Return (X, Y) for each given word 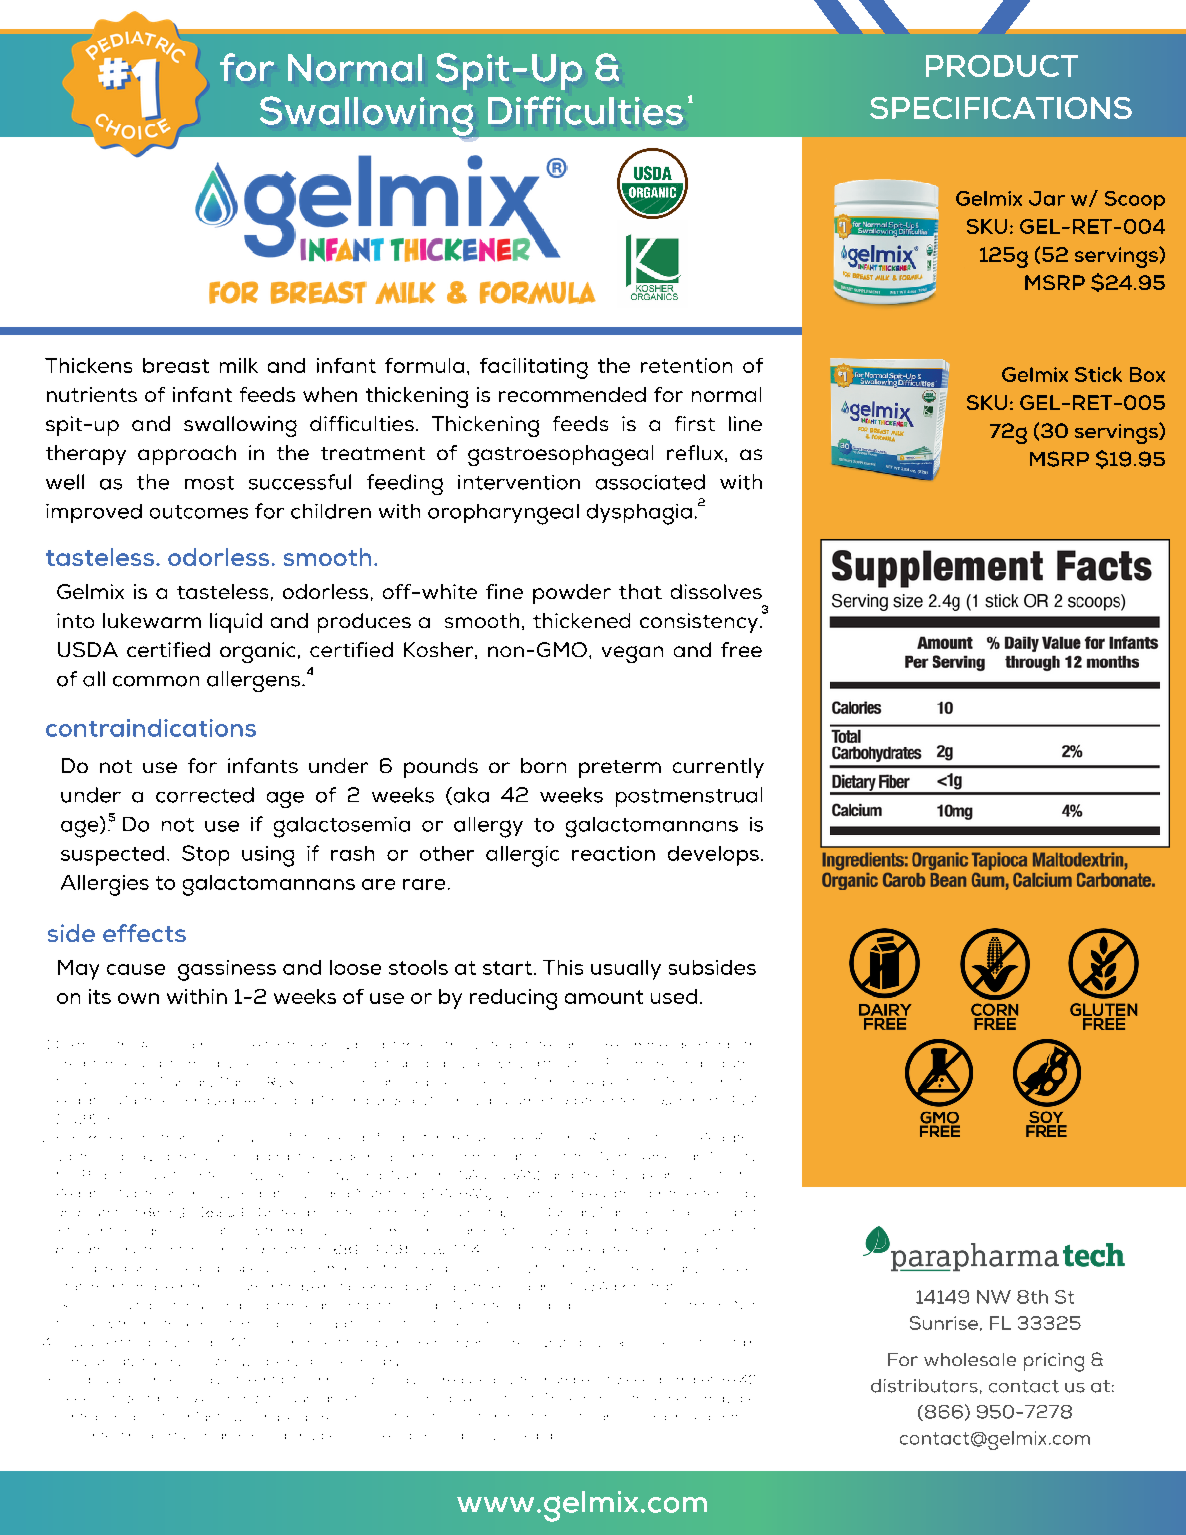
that (640, 591)
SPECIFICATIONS (1001, 108)
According (226, 1399)
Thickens (88, 365)
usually (626, 970)
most (209, 483)
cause (136, 969)
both (739, 1045)
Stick (1098, 374)
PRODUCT (1002, 66)
